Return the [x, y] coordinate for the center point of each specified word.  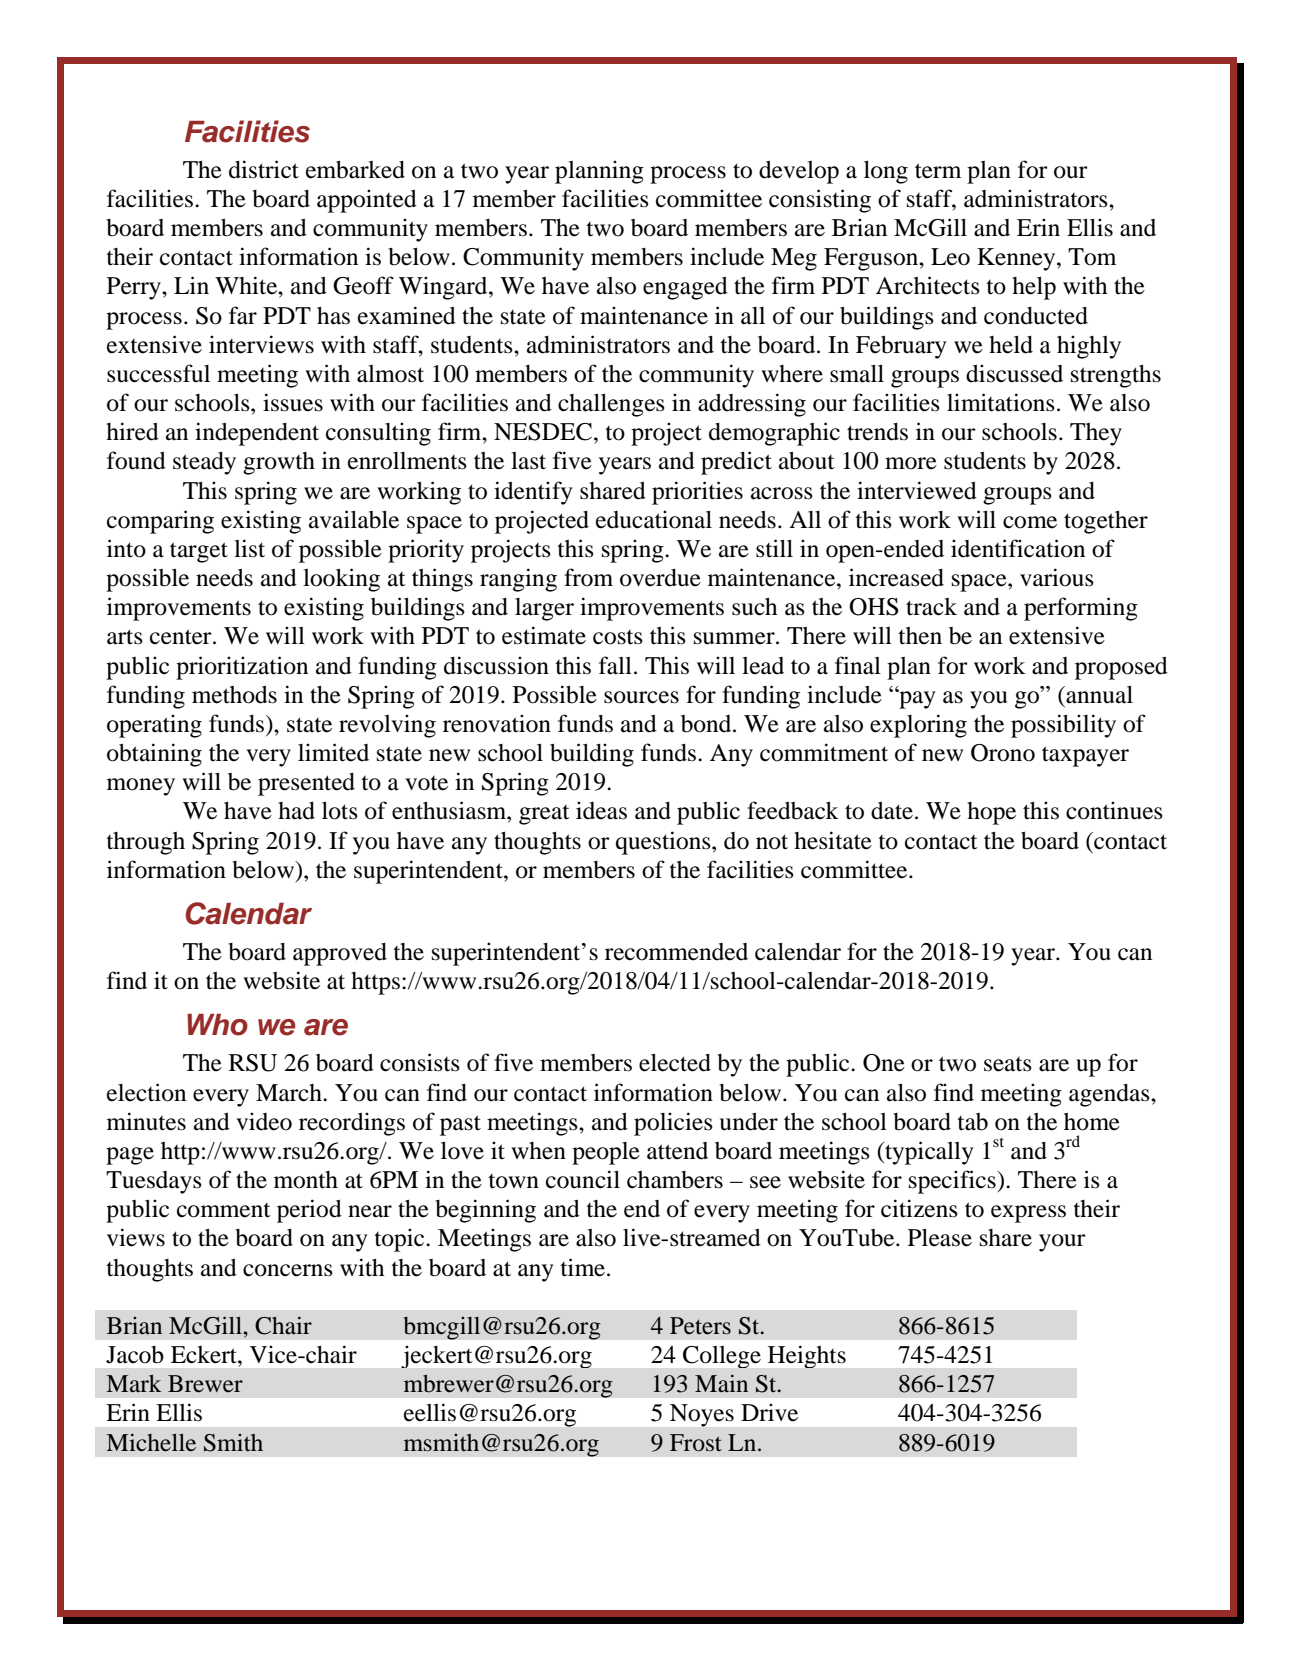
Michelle [151, 1442]
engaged [685, 288]
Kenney [1017, 259]
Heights [807, 1357]
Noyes [702, 1415]
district [264, 169]
